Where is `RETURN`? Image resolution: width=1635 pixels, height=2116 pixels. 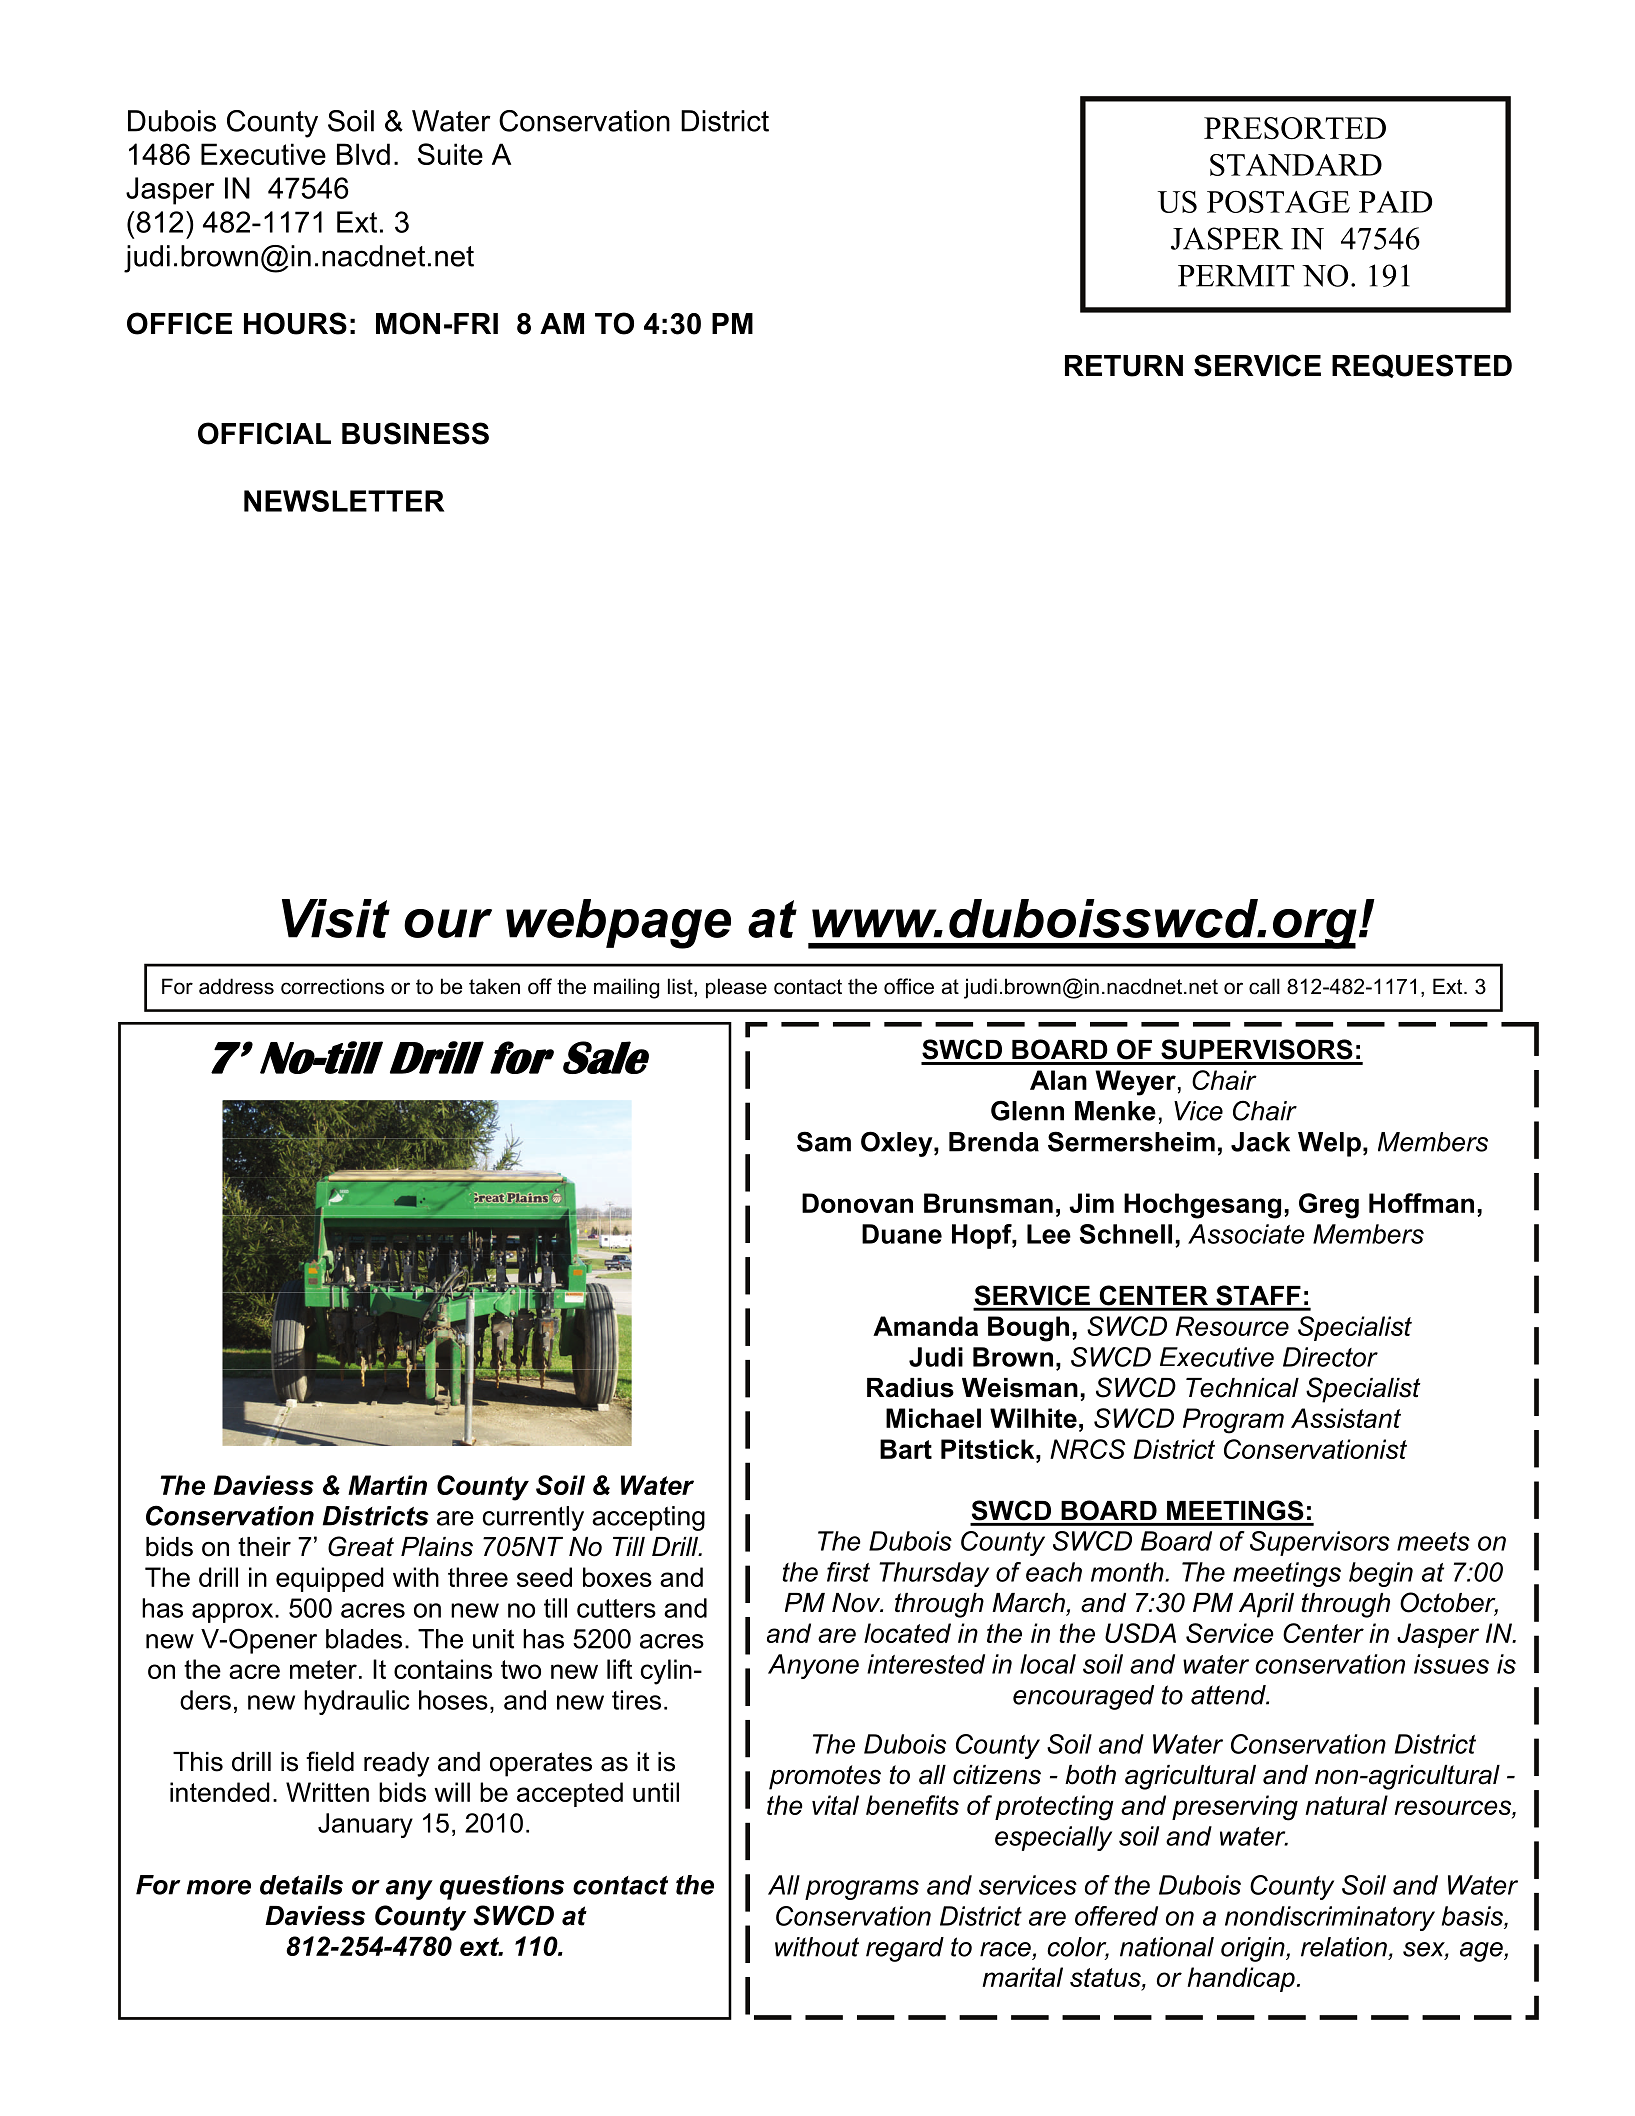 RETURN is located at coordinates (1124, 366).
